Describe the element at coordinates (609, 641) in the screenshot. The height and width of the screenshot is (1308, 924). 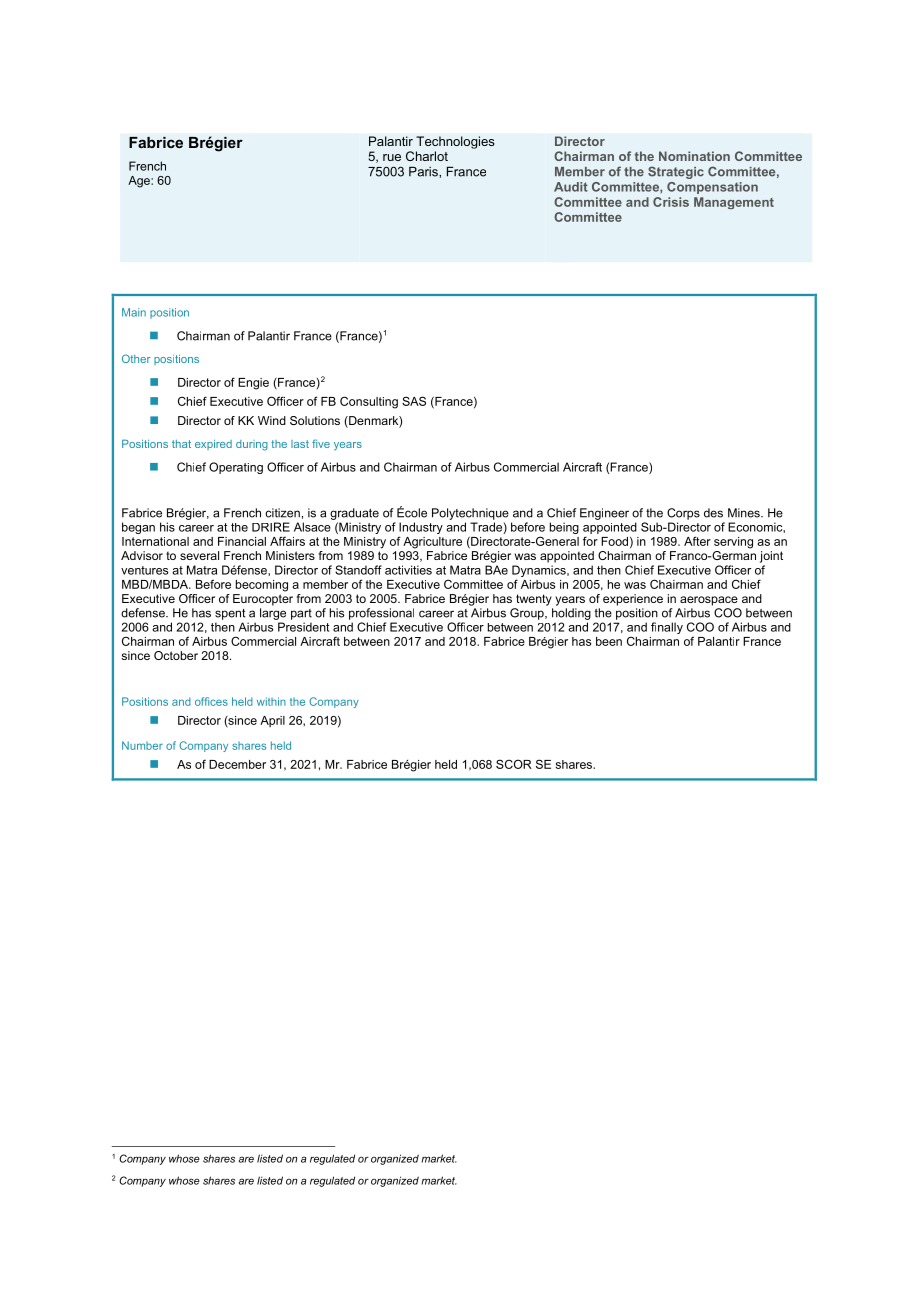
I see `been` at that location.
